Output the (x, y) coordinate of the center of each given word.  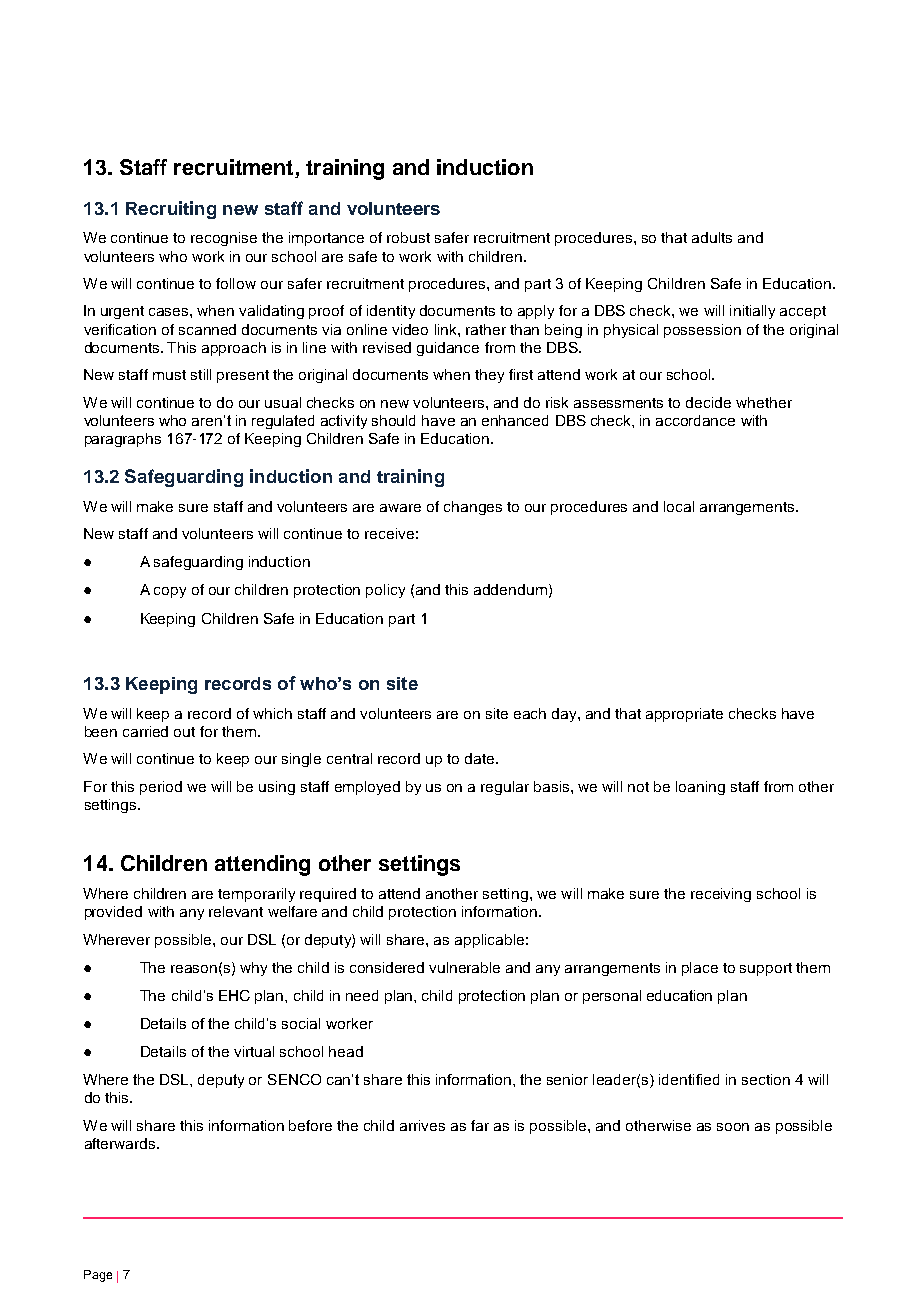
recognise (224, 239)
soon (733, 1127)
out (184, 732)
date (481, 758)
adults (712, 237)
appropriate (684, 715)
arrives (422, 1125)
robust (408, 237)
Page (98, 1276)
